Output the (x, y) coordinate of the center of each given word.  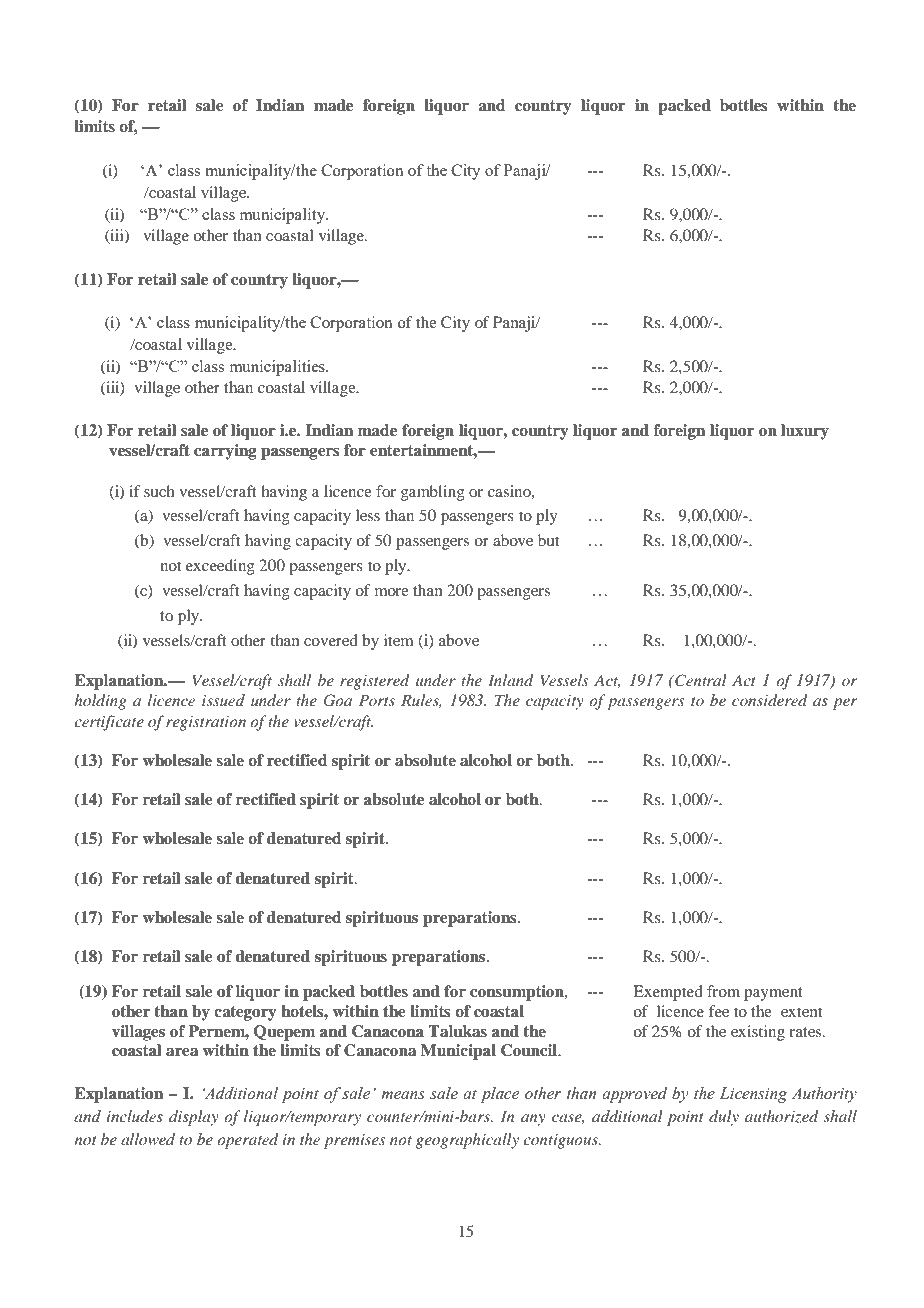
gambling (433, 493)
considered (770, 700)
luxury (805, 432)
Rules (421, 701)
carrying (225, 452)
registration (206, 723)
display (194, 1118)
